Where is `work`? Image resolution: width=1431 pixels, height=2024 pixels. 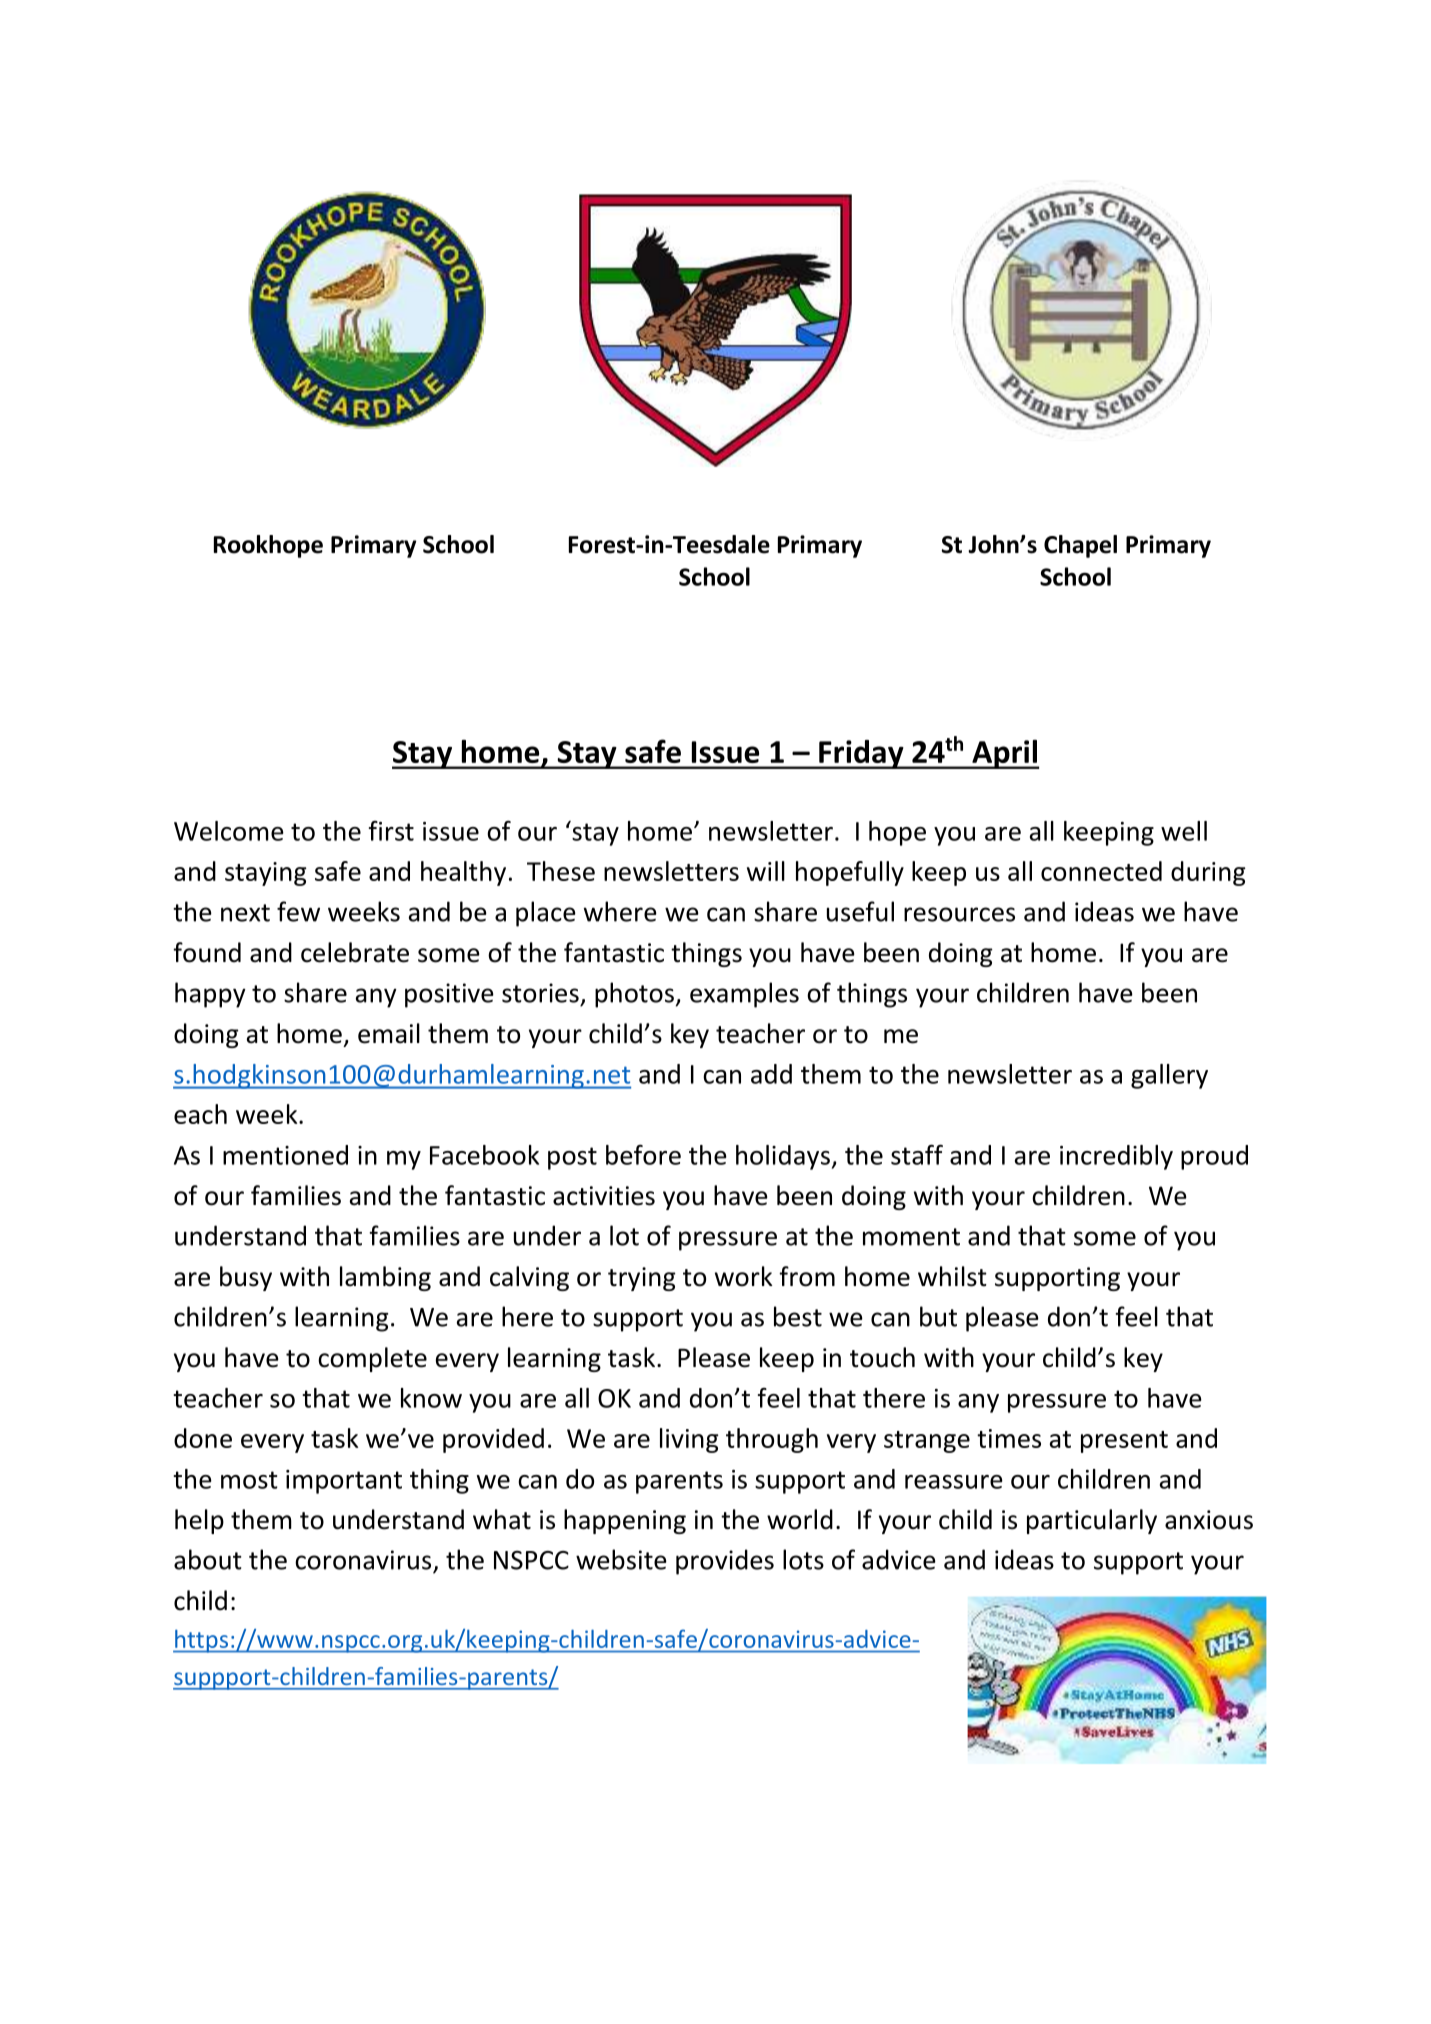
work is located at coordinates (744, 1276).
